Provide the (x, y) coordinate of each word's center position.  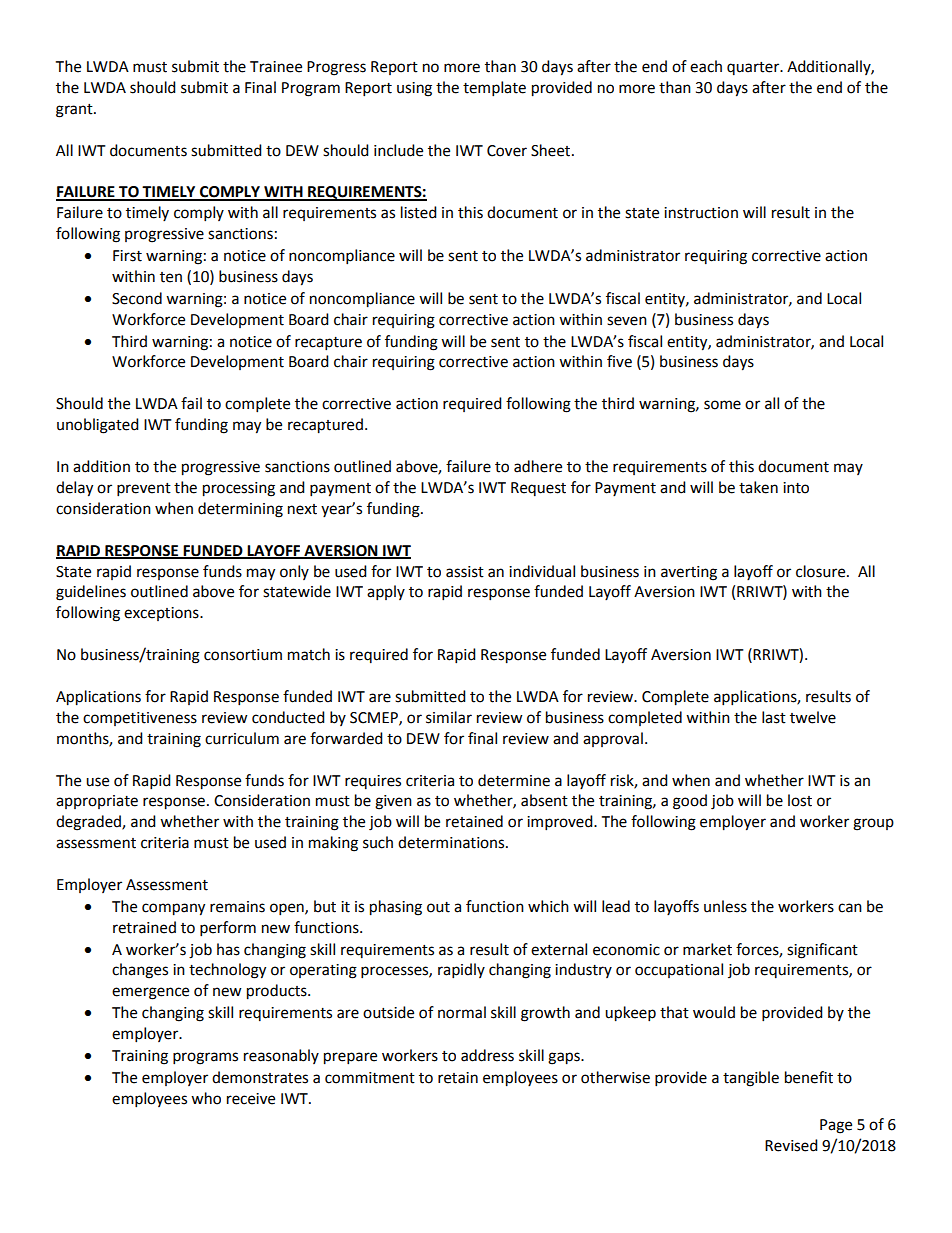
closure (822, 571)
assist (465, 572)
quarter (754, 68)
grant (75, 111)
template (494, 89)
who (206, 1098)
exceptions (162, 614)
